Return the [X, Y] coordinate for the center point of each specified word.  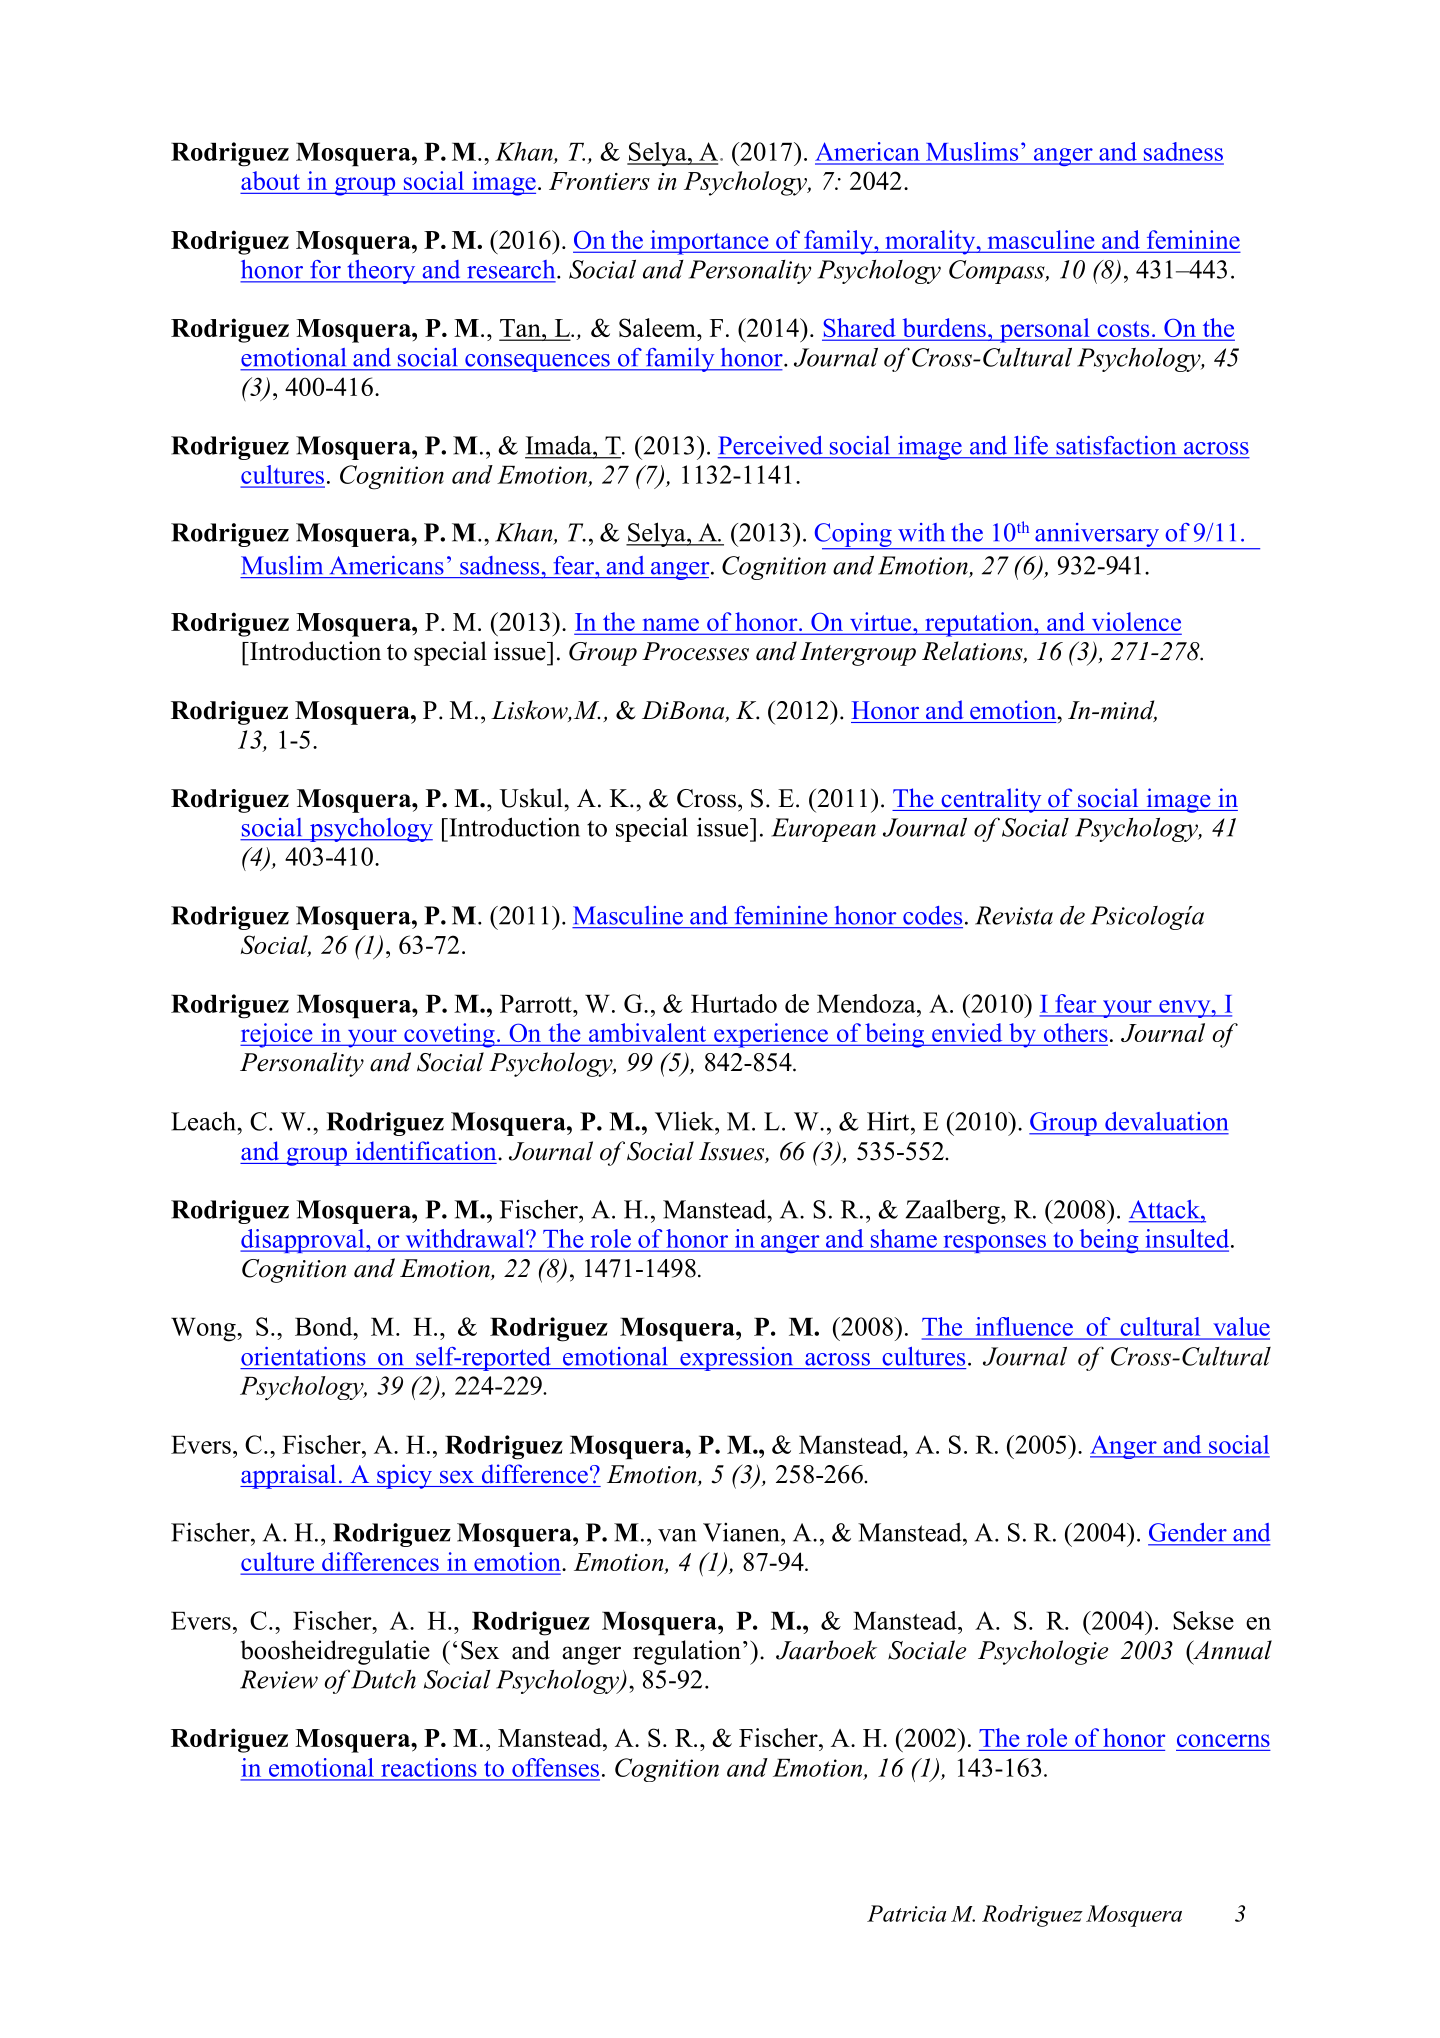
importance [709, 242]
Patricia [906, 1913]
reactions [429, 1767]
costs [1123, 330]
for [326, 269]
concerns [1223, 1740]
